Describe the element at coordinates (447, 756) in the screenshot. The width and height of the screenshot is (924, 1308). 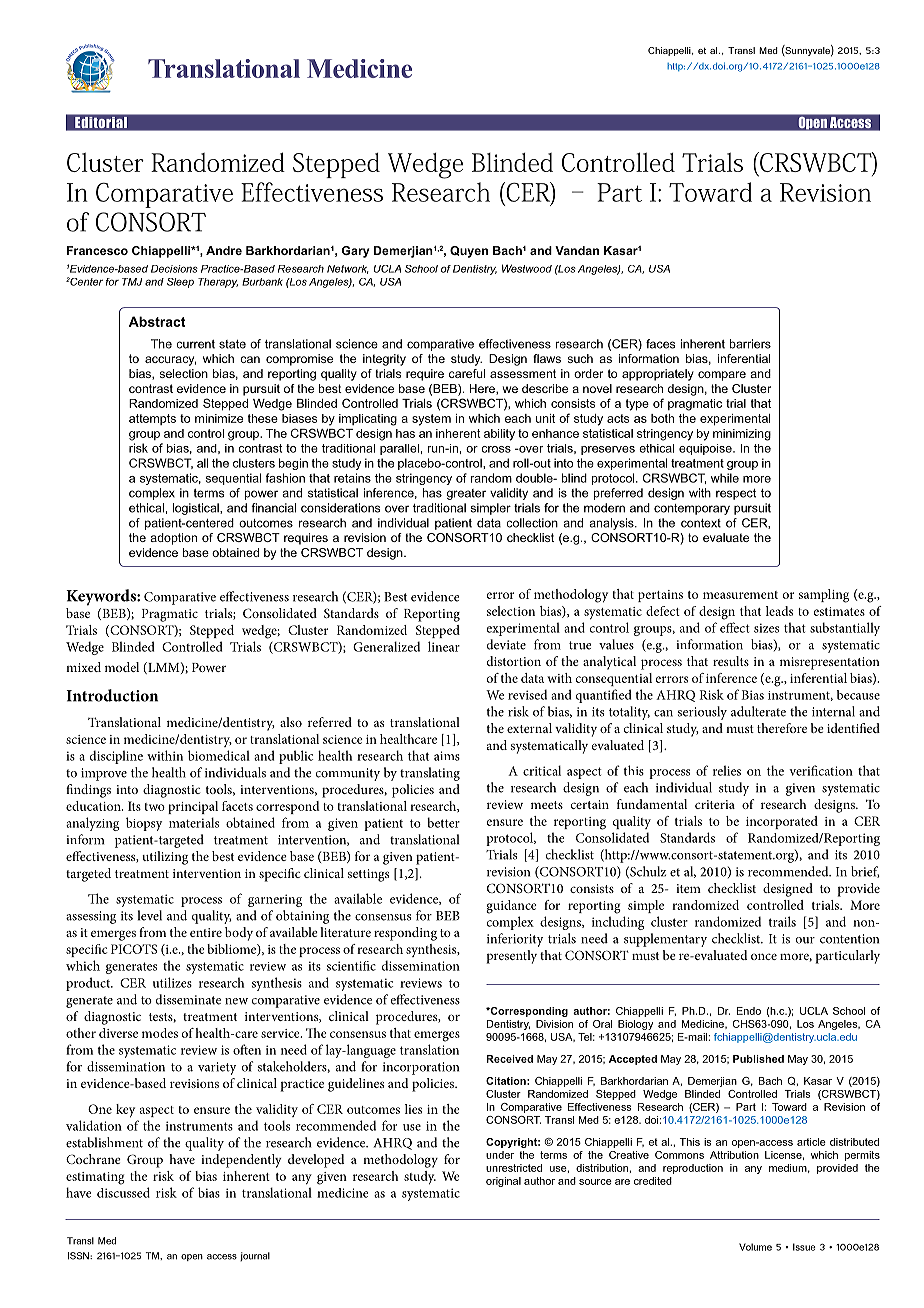
I see `aims` at that location.
